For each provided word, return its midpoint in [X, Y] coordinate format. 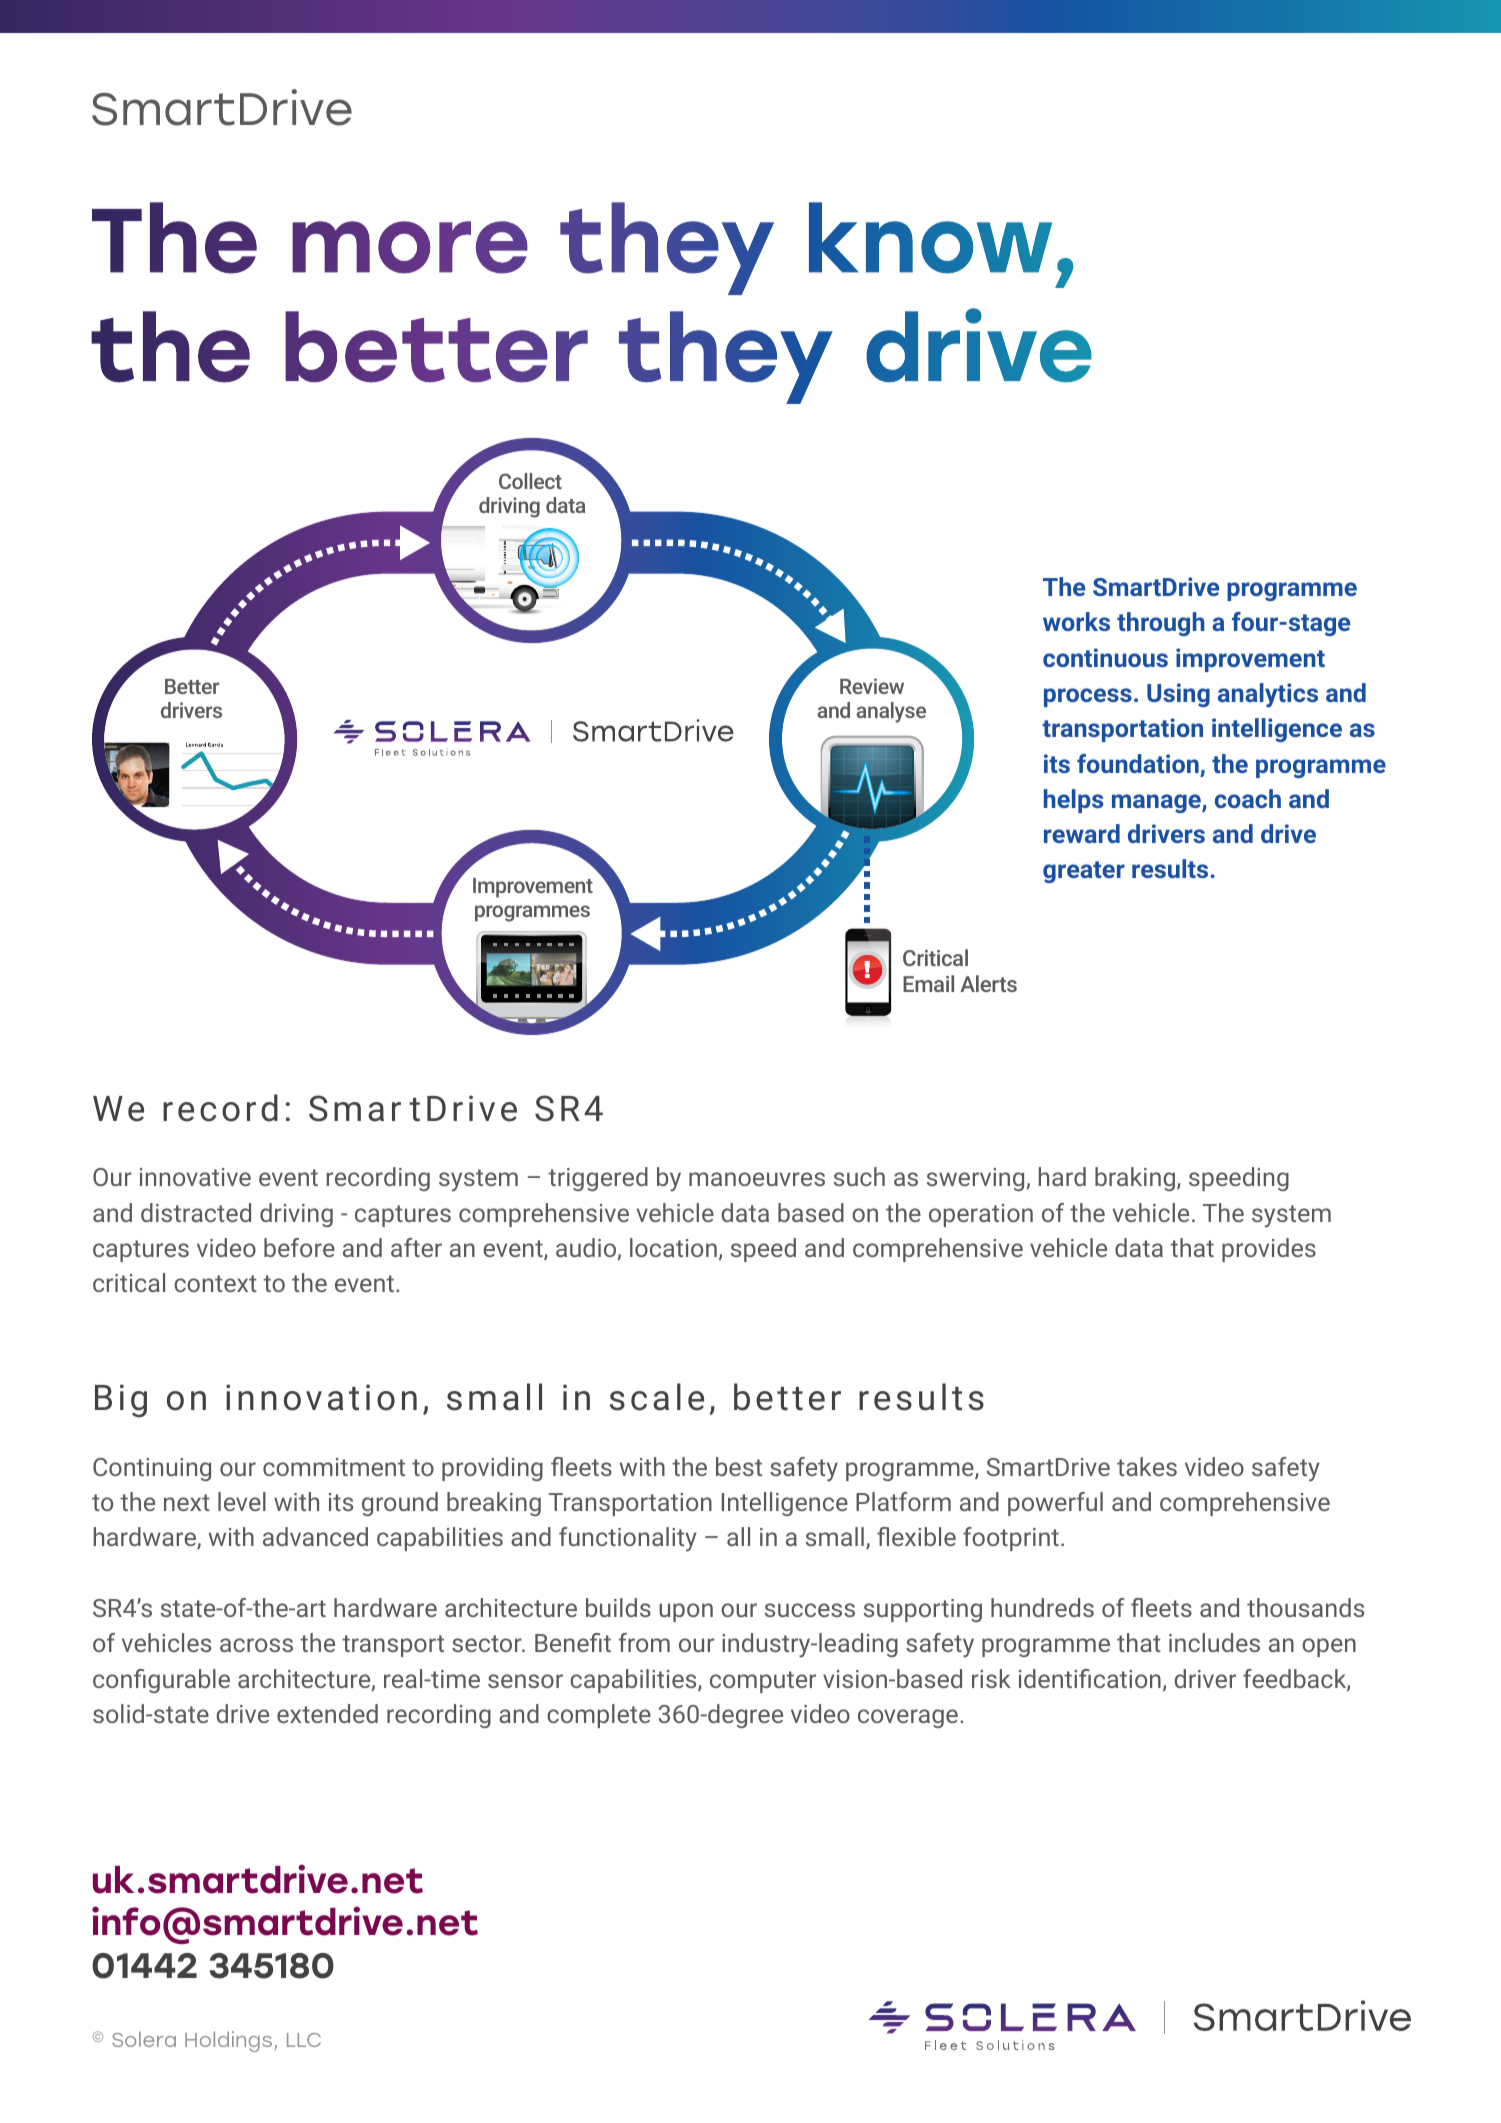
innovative [195, 1177]
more [410, 247]
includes [1214, 1642]
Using [1178, 695]
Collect [530, 481]
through [1161, 624]
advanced [315, 1536]
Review [872, 686]
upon [686, 1612]
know [930, 238]
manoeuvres [757, 1179]
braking [1135, 1179]
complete [599, 1716]
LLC [304, 2040]
